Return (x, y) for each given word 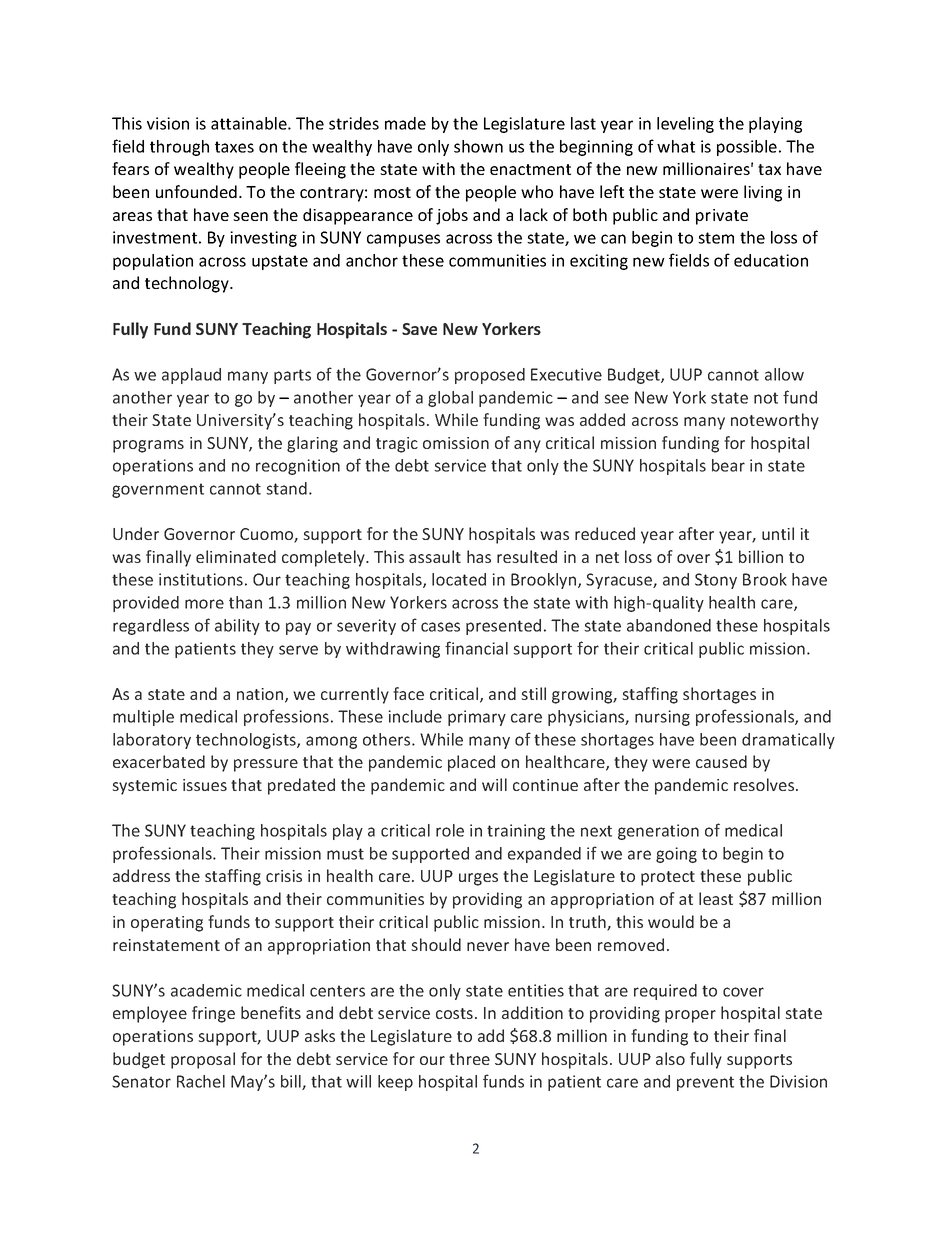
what (676, 146)
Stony (716, 581)
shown (478, 146)
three (469, 1058)
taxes (234, 147)
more (204, 604)
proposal (203, 1060)
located (459, 579)
